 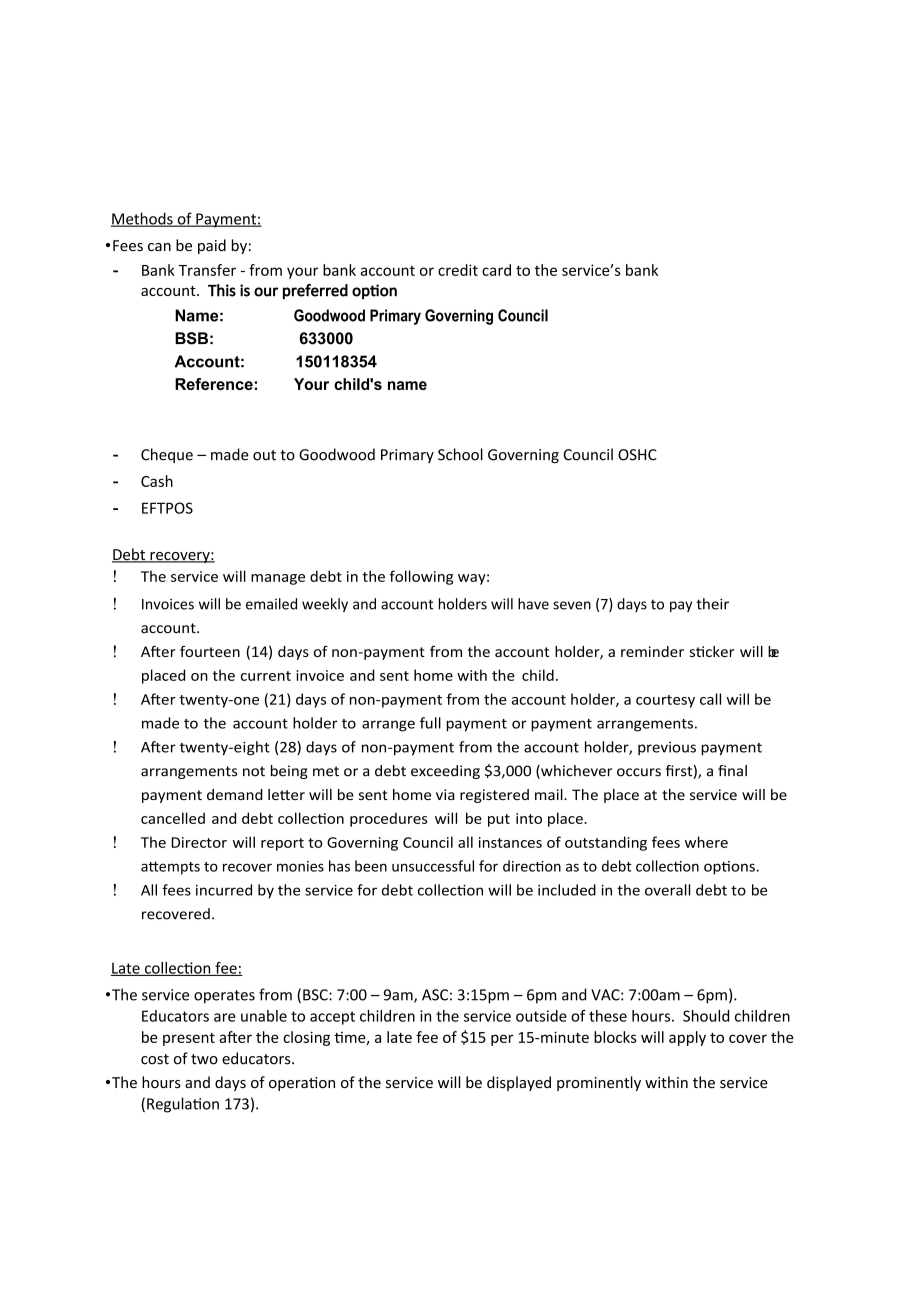 I want to click on Cash, so click(x=157, y=481).
